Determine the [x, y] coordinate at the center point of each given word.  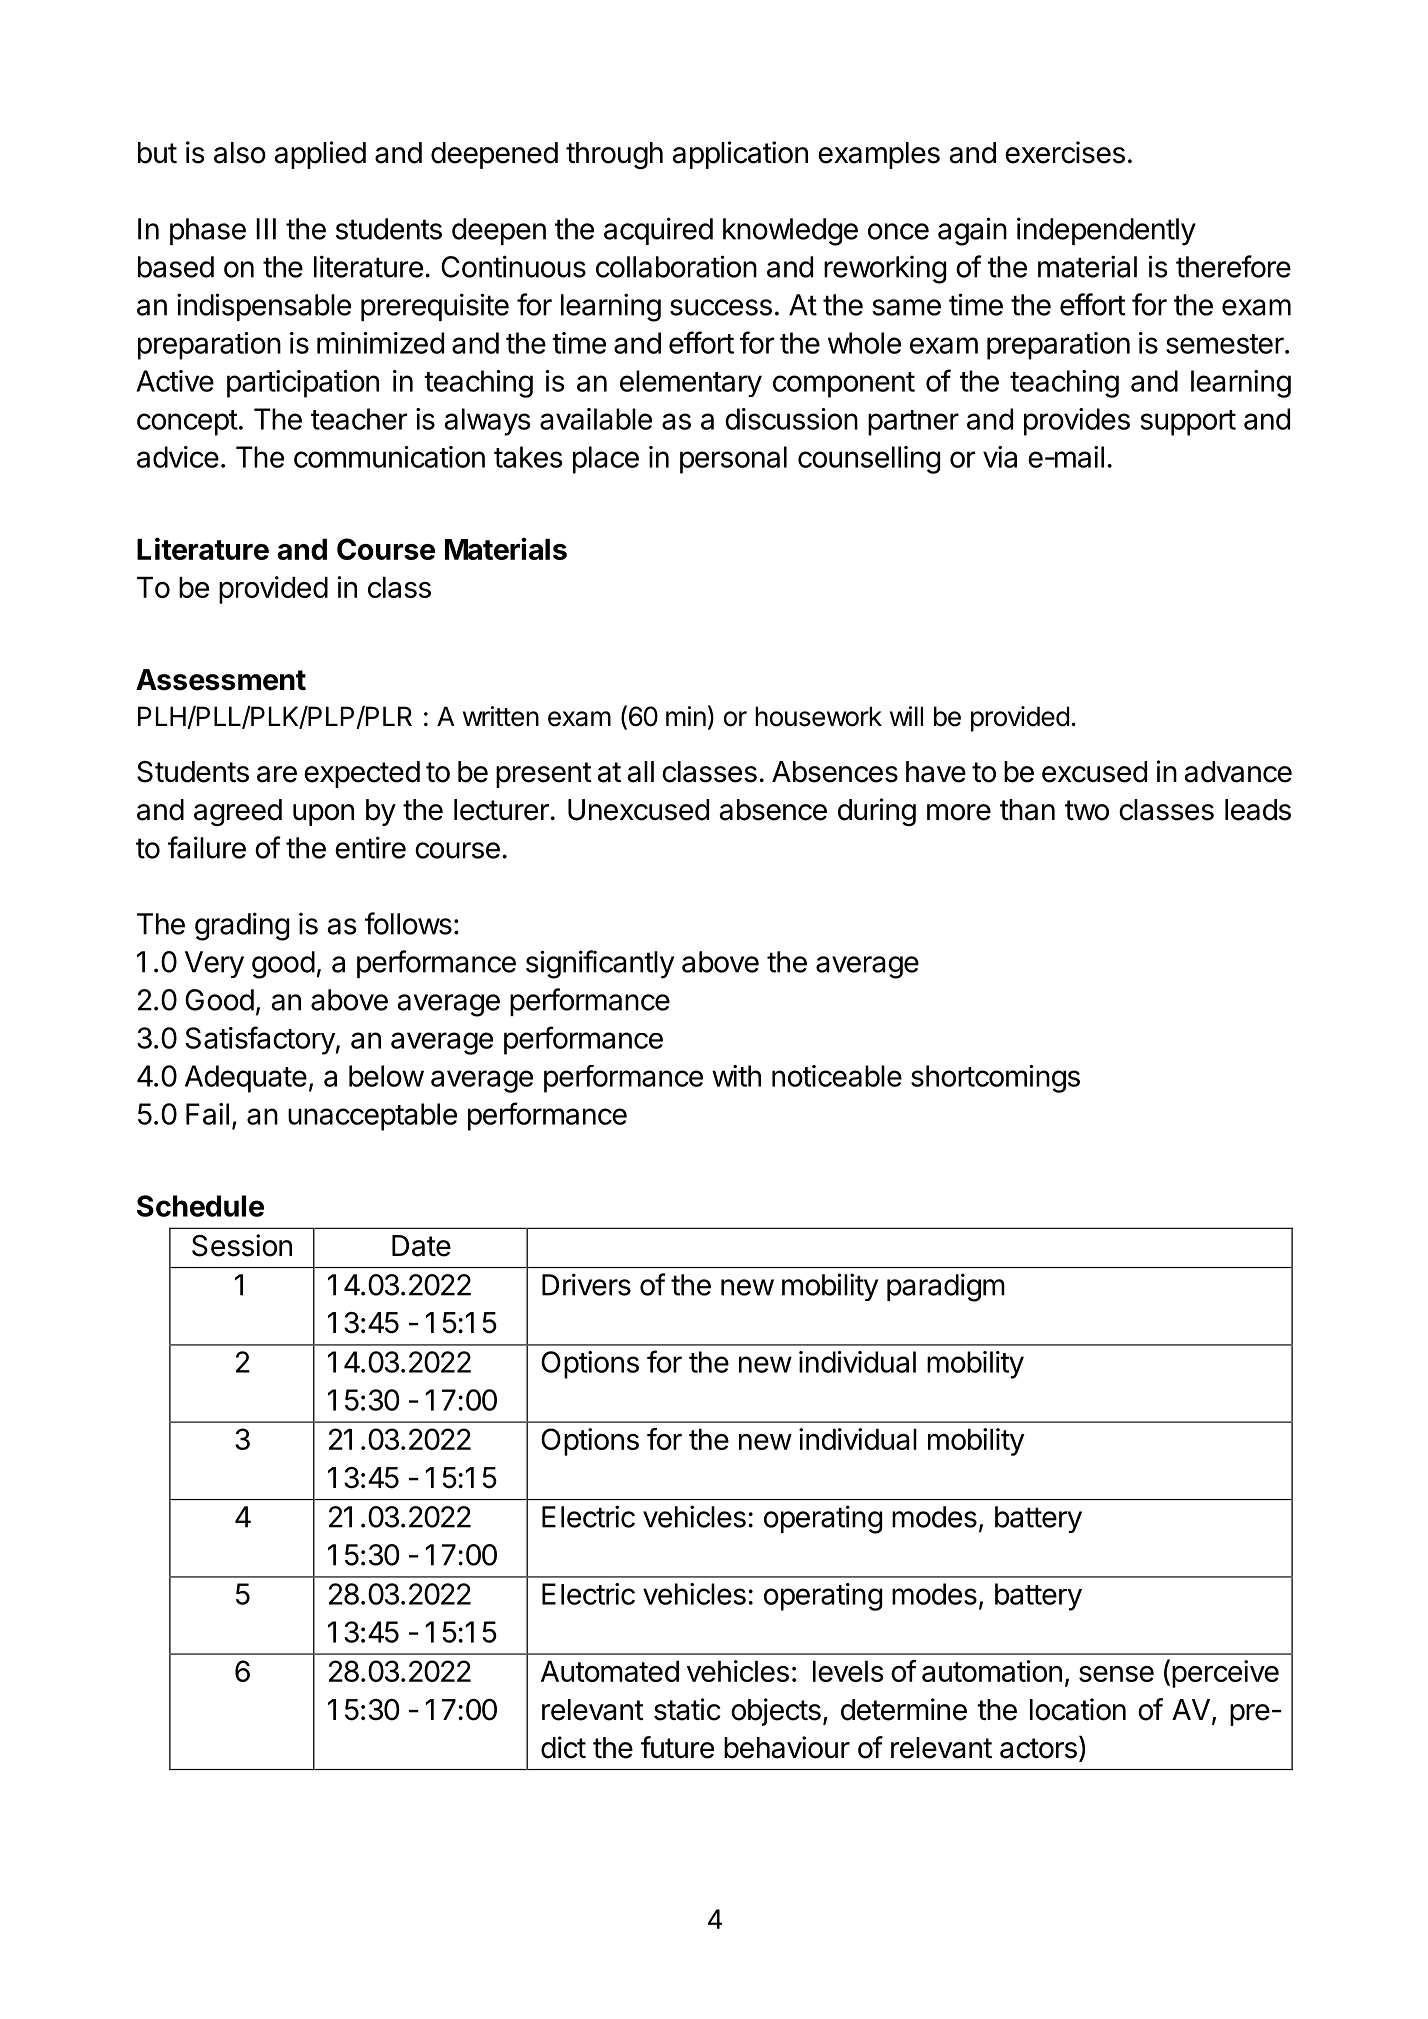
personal [733, 460]
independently [1106, 231]
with [736, 1076]
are [277, 774]
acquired [658, 231]
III [266, 229]
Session [242, 1245]
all [640, 772]
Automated [610, 1671]
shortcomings [995, 1079]
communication [389, 457]
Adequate [246, 1079]
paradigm [946, 1287]
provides [1077, 422]
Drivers [586, 1284]
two [1087, 810]
